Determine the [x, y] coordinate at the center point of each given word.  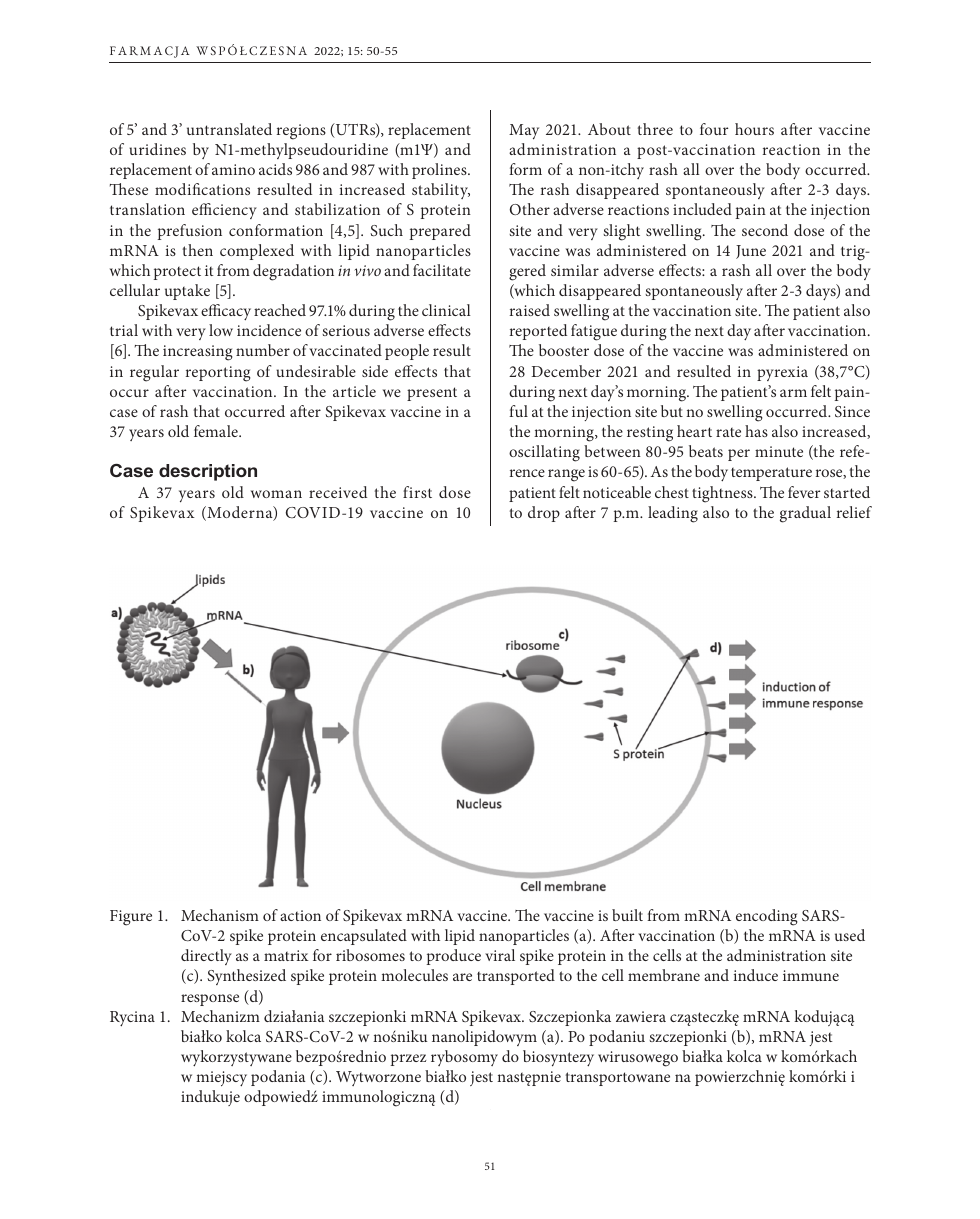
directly [206, 957]
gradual [805, 514]
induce [756, 975]
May [524, 132]
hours [754, 129]
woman [276, 494]
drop [544, 514]
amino [233, 169]
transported [516, 977]
